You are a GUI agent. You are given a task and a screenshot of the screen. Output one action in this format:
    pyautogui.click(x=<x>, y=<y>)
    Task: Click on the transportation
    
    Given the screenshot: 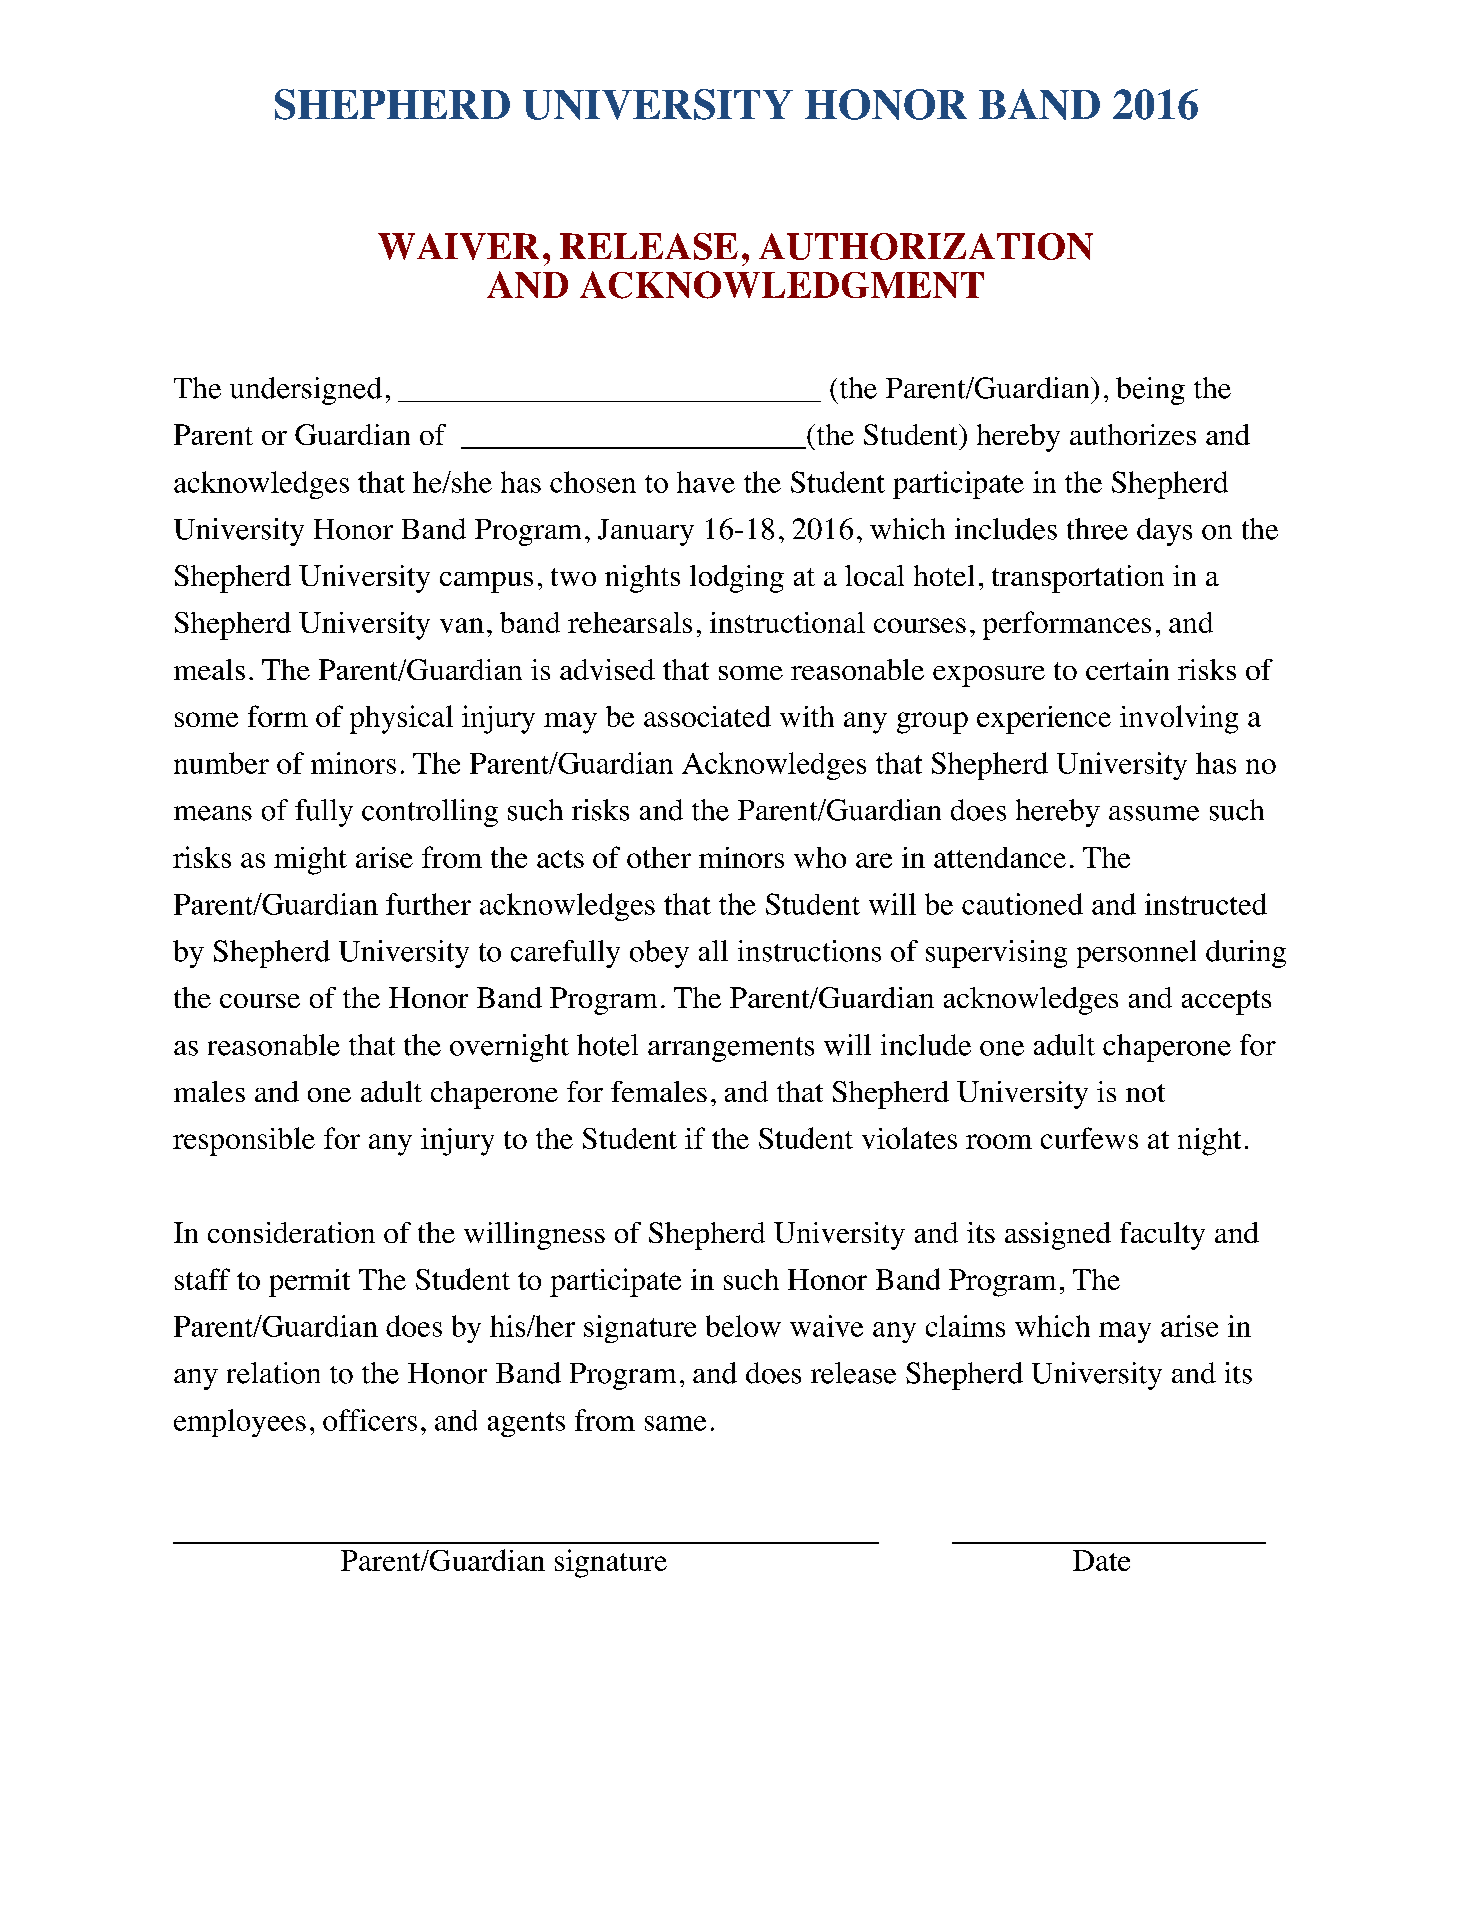 What is the action you would take?
    pyautogui.click(x=1078, y=579)
